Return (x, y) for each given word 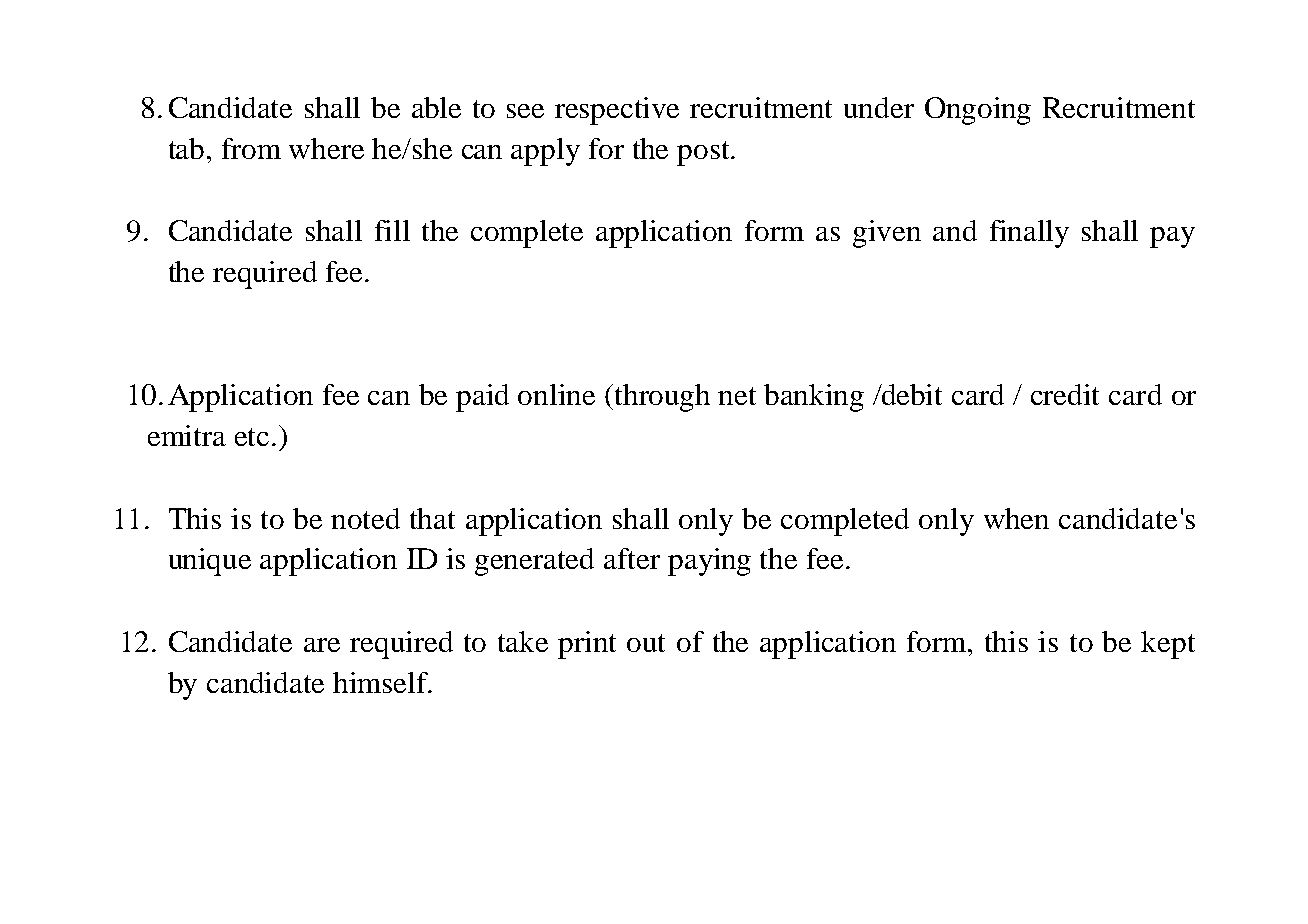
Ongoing (978, 111)
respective (617, 111)
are (322, 645)
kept (1168, 645)
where (326, 148)
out (646, 643)
